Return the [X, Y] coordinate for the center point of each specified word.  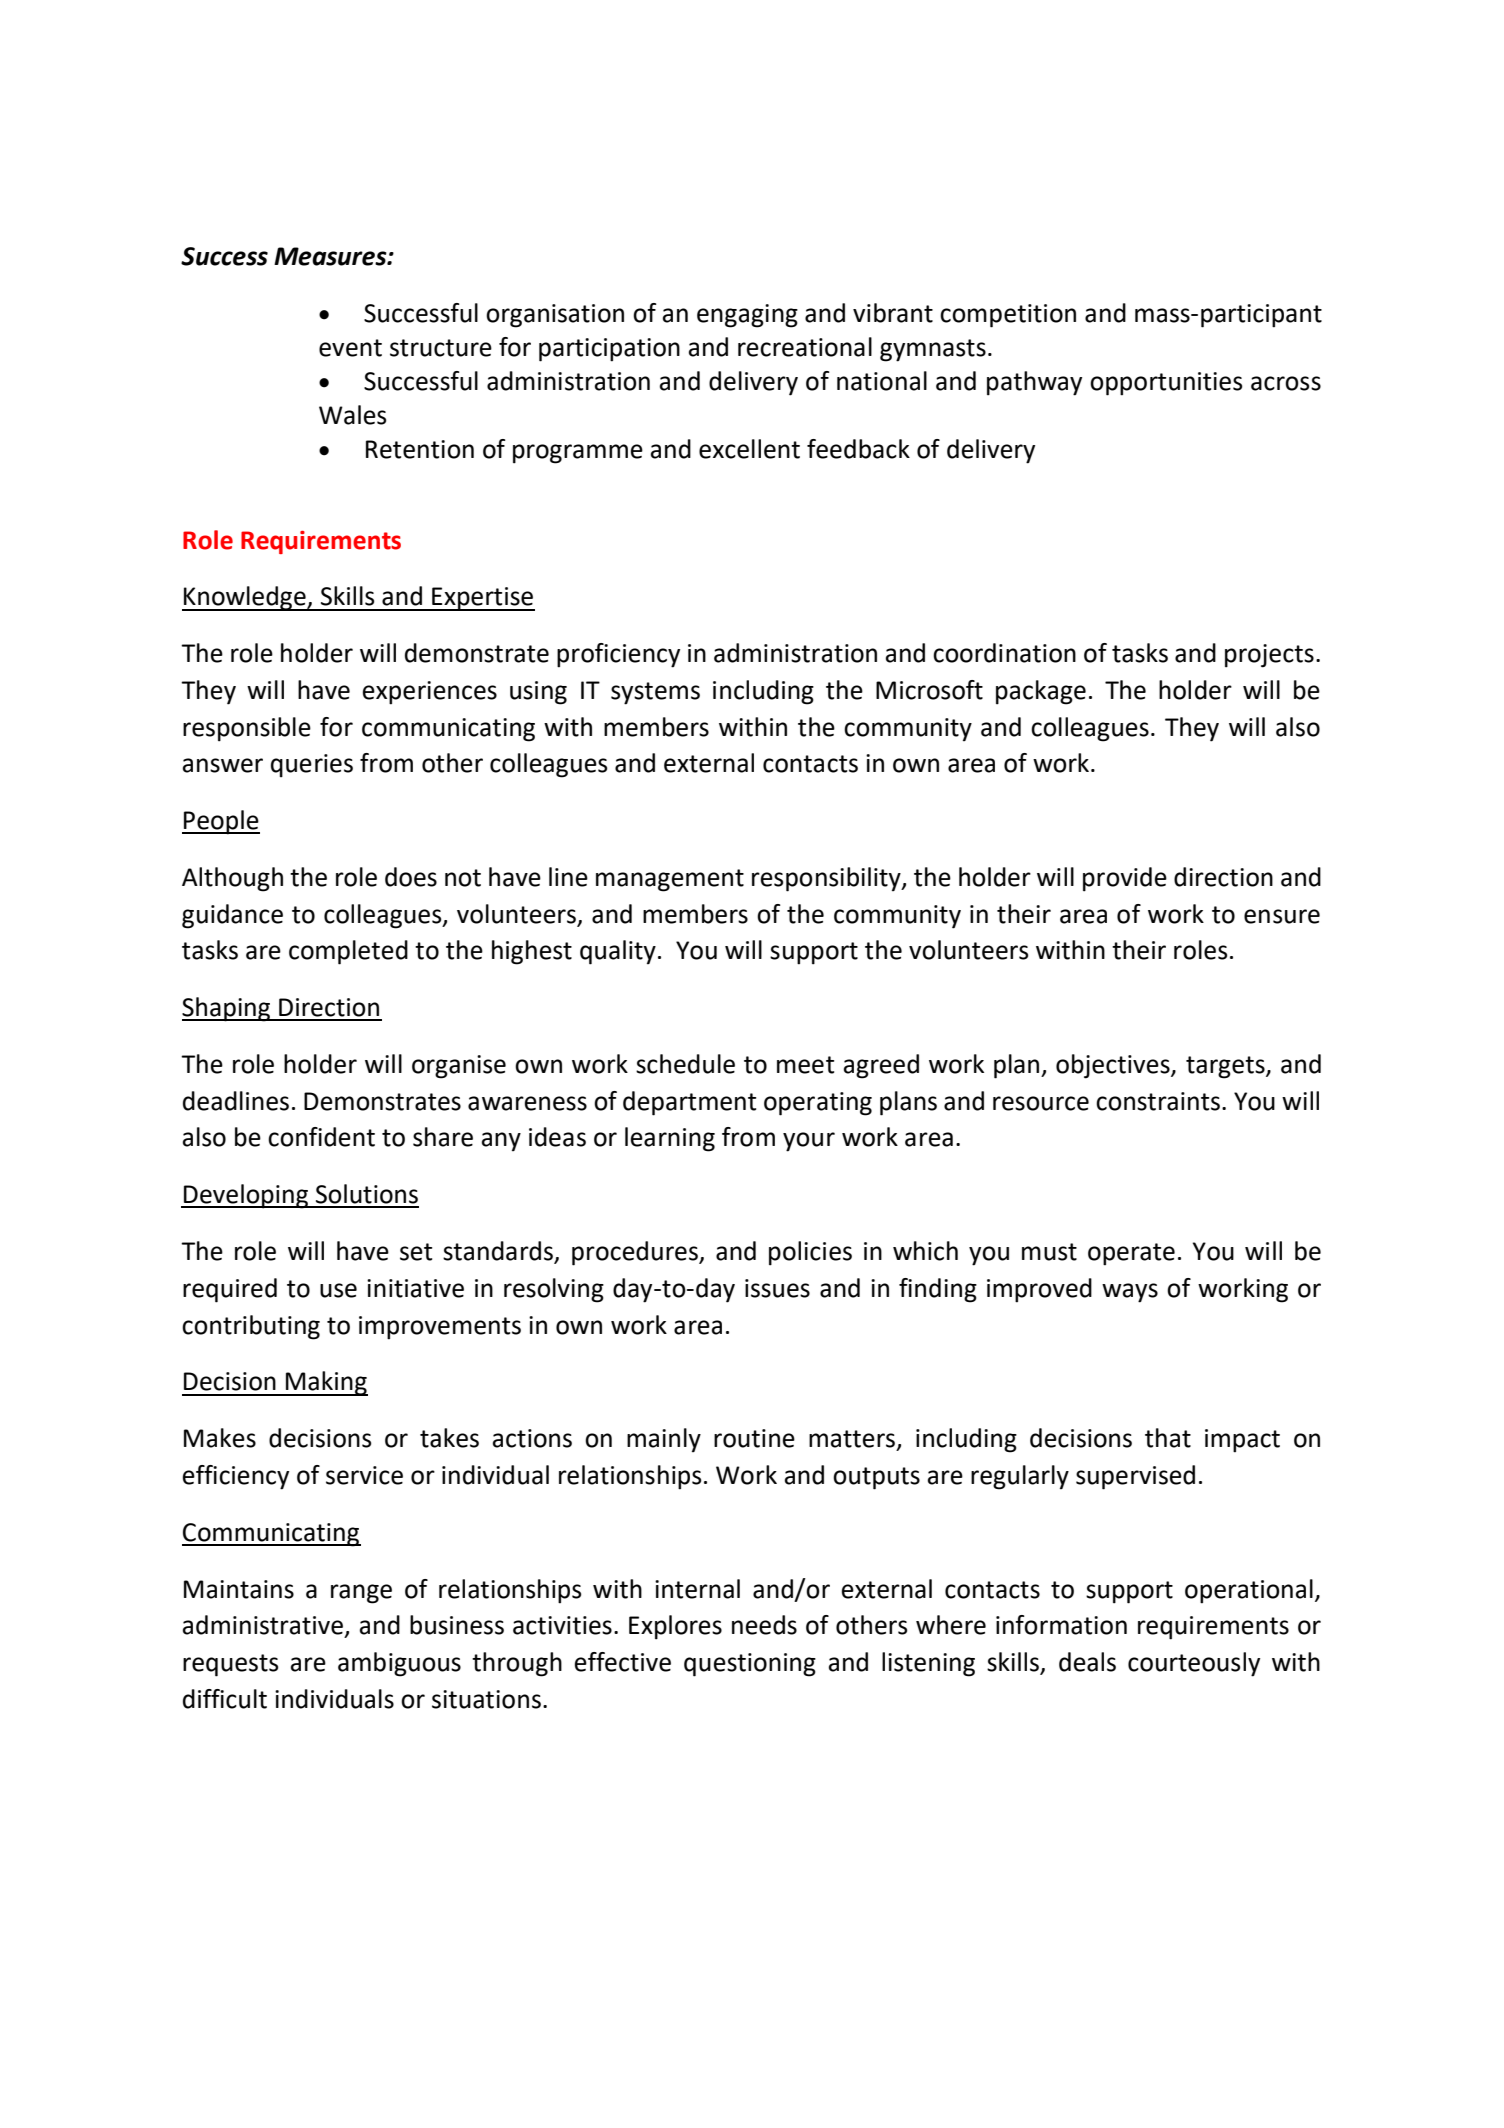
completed [348, 952]
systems [655, 693]
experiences [430, 693]
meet [805, 1065]
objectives [1114, 1066]
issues [777, 1288]
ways [1130, 1293]
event [350, 348]
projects [1269, 656]
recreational [805, 347]
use [338, 1290]
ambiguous [399, 1664]
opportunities [1166, 384]
